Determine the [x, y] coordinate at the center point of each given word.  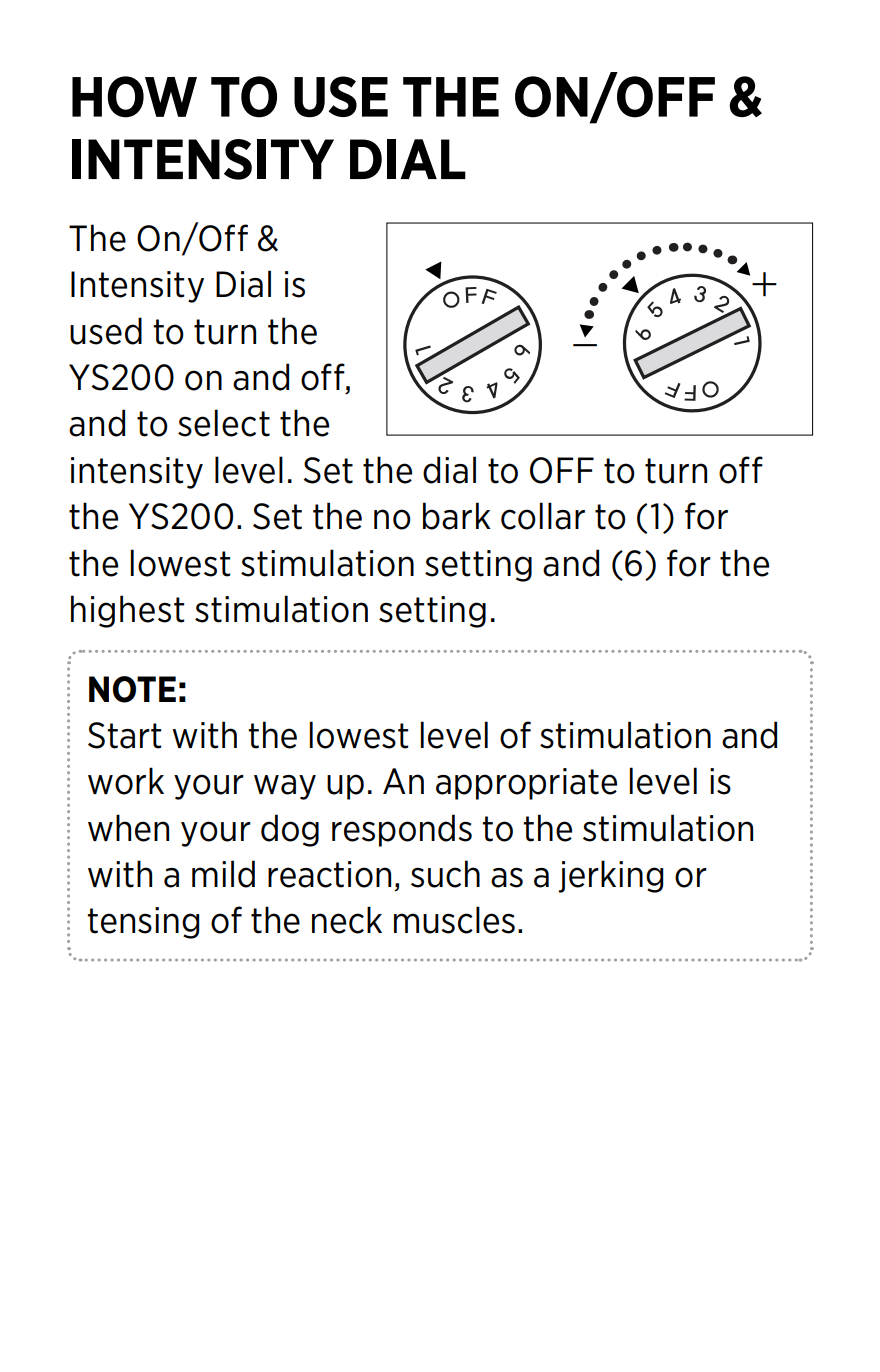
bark [457, 516]
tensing [143, 923]
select [224, 423]
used [106, 331]
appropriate [526, 784]
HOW [134, 97]
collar [543, 516]
